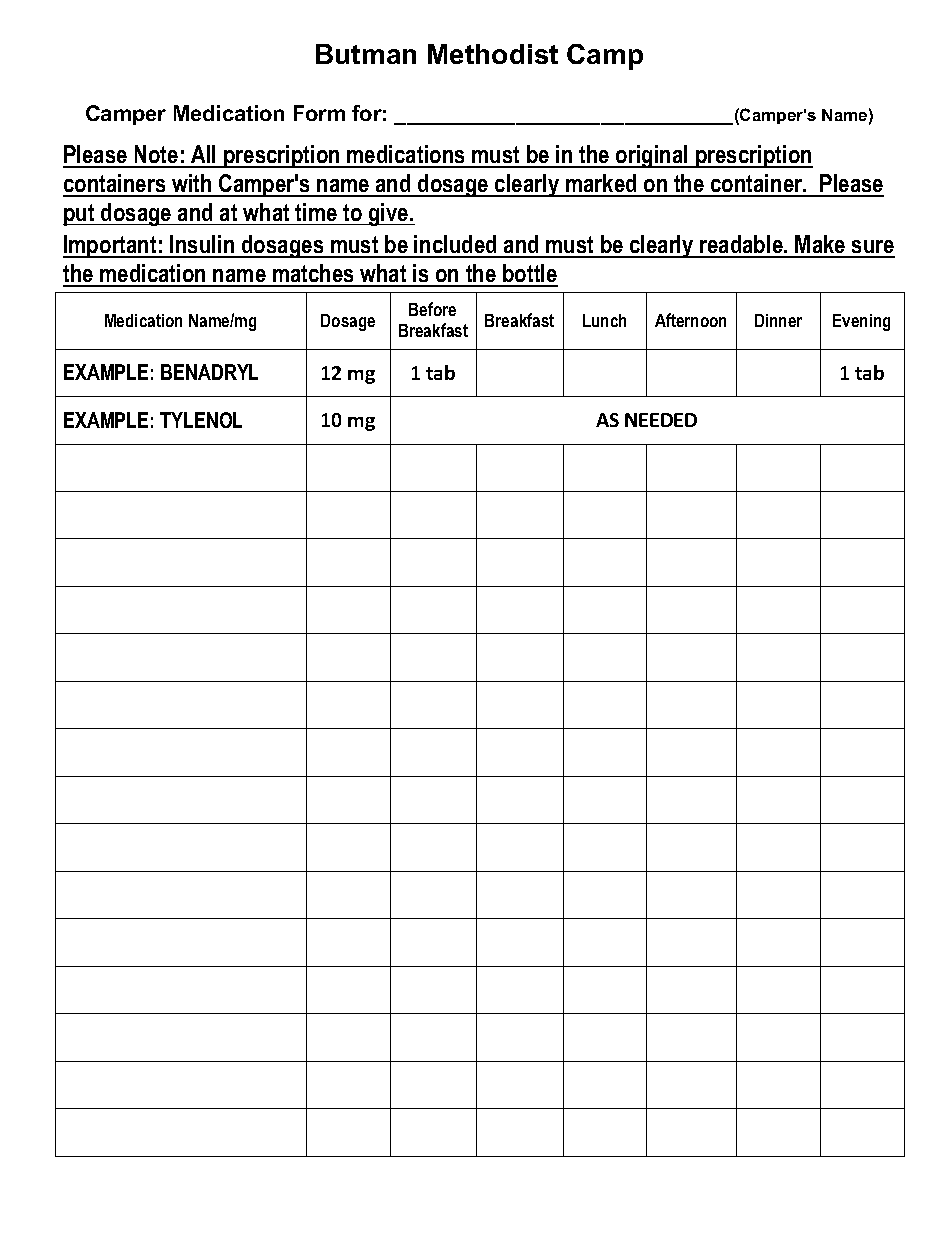  Describe the element at coordinates (778, 320) in the document. I see `Dinner` at that location.
